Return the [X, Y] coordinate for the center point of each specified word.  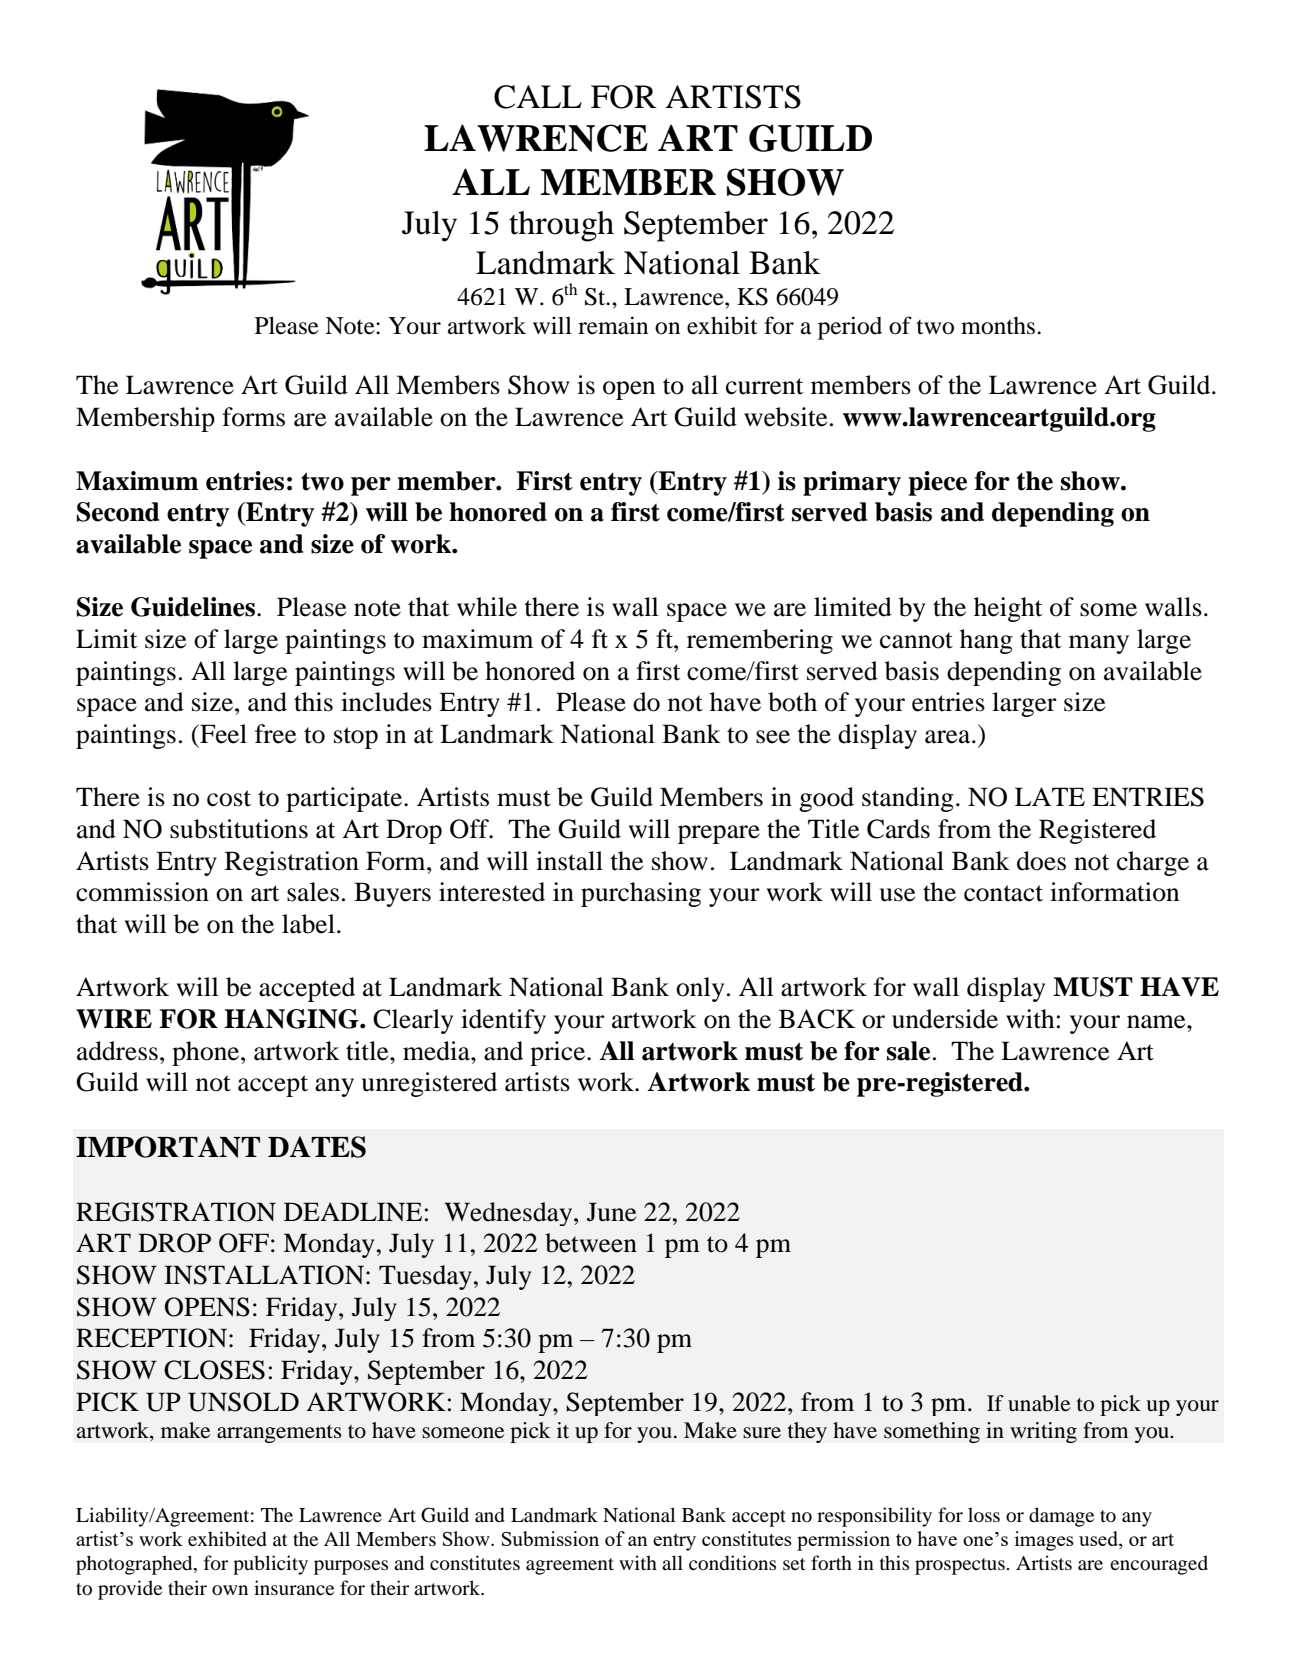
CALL [538, 97]
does [1041, 861]
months [999, 326]
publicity [270, 1565]
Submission [550, 1538]
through [561, 226]
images [1044, 1541]
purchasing [641, 894]
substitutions [239, 829]
